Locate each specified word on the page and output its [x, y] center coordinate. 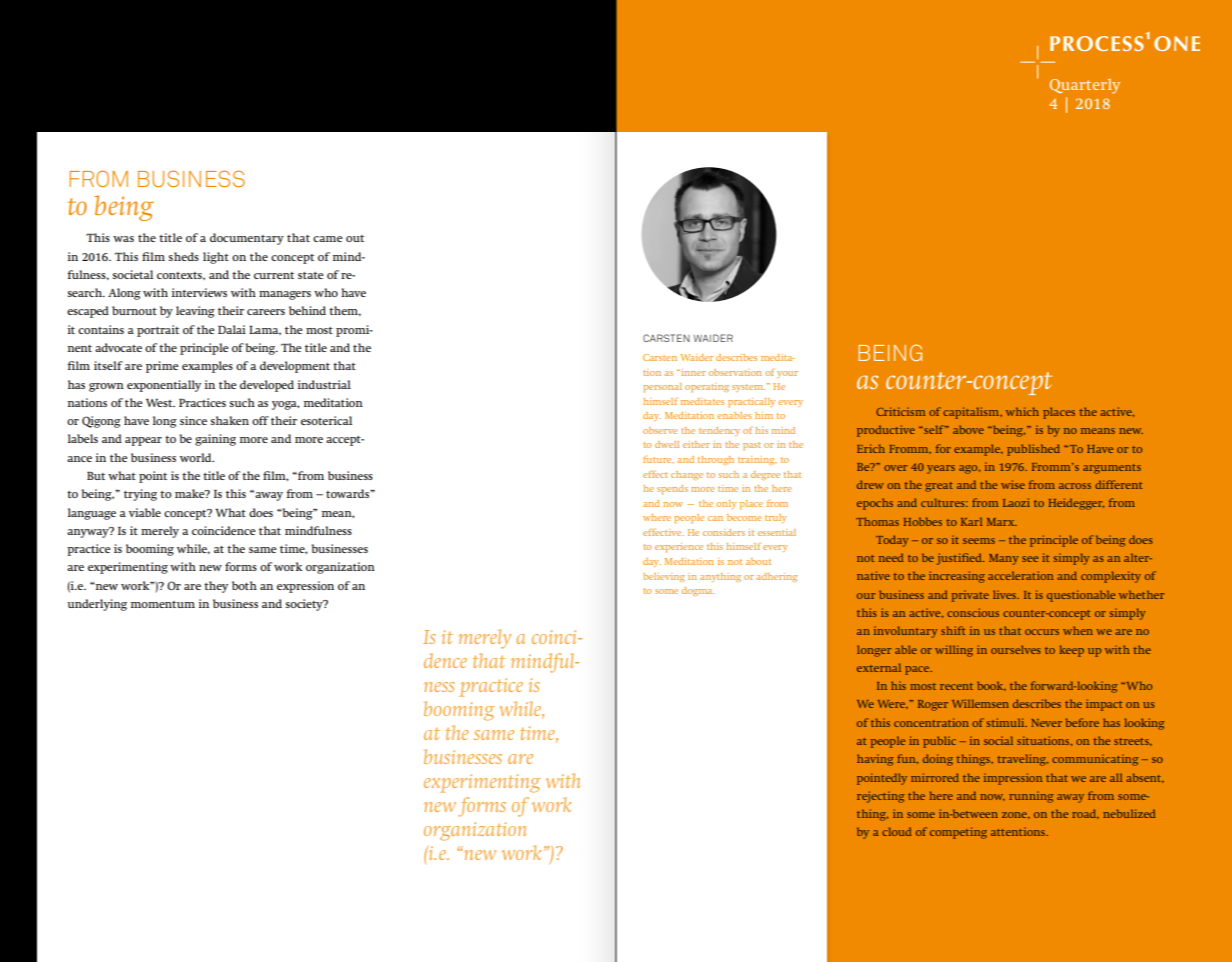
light [216, 258]
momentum [163, 604]
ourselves [1016, 649]
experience [679, 547]
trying [140, 495]
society [305, 605]
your [787, 374]
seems [979, 541]
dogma [698, 591]
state [310, 275]
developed [267, 386]
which [1022, 411]
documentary [247, 239]
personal [662, 387]
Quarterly [1085, 86]
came [327, 239]
